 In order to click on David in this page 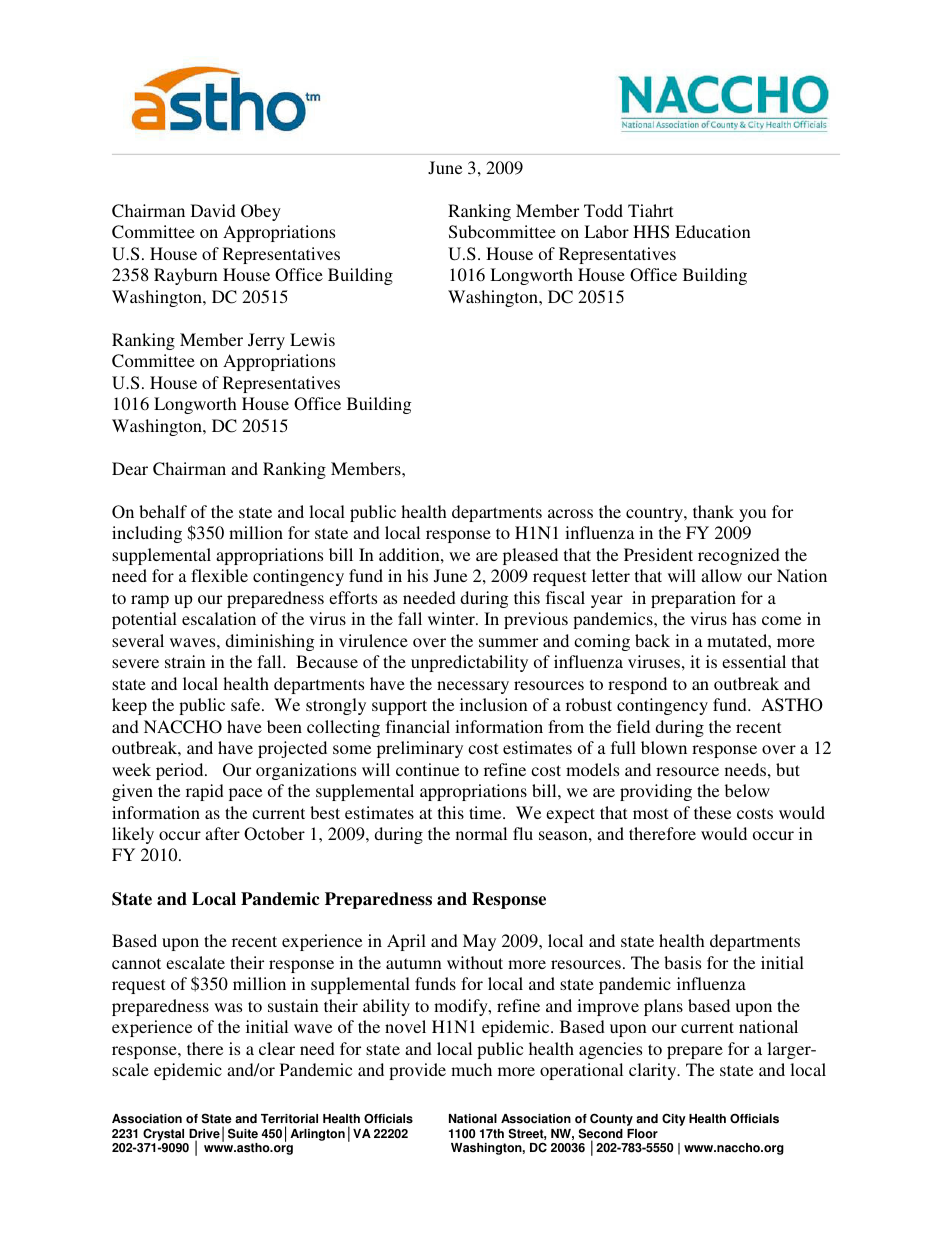, I will do `click(213, 210)`.
